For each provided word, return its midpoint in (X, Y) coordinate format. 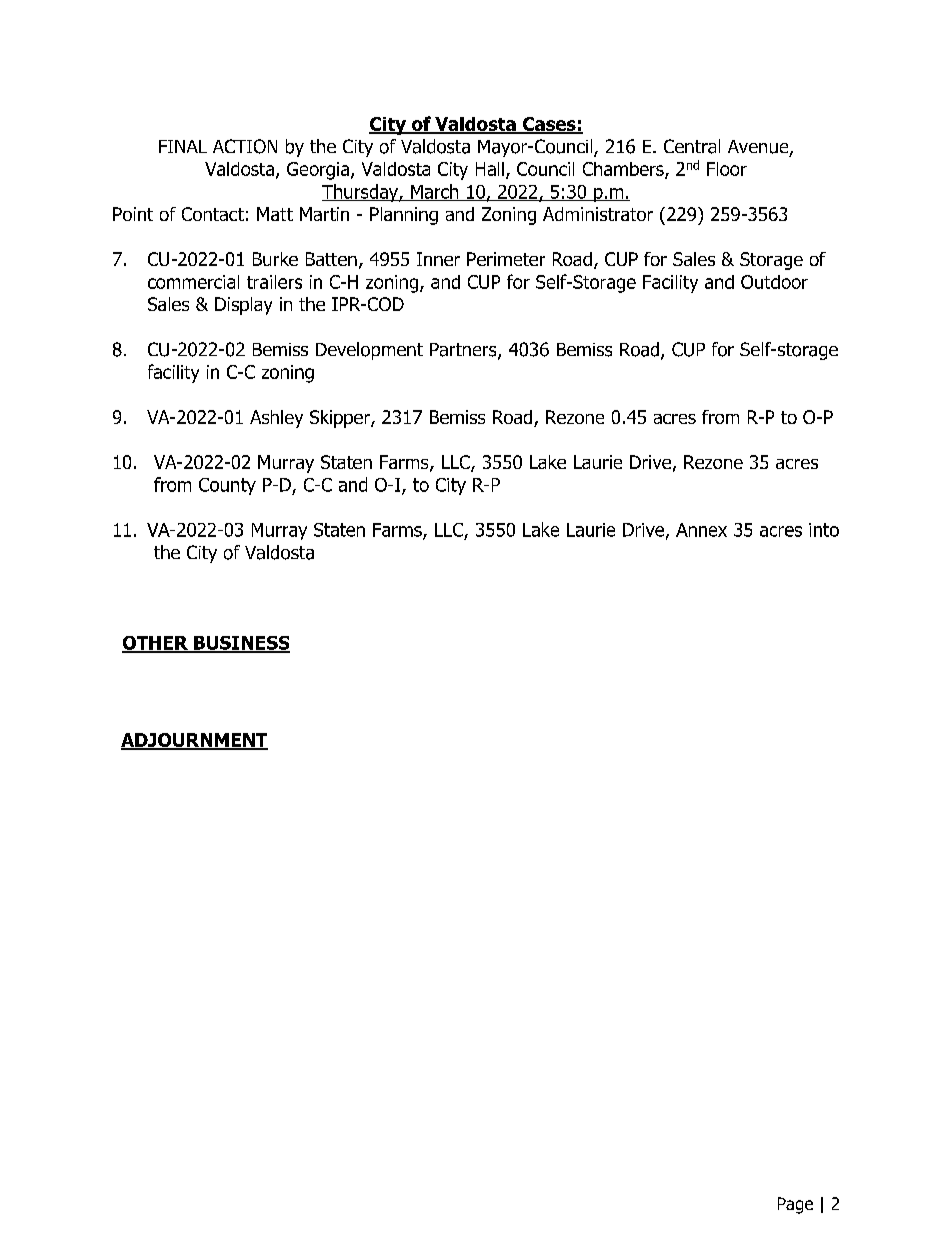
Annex (701, 530)
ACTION (245, 146)
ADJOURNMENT (194, 741)
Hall (490, 169)
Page (795, 1205)
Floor (727, 169)
